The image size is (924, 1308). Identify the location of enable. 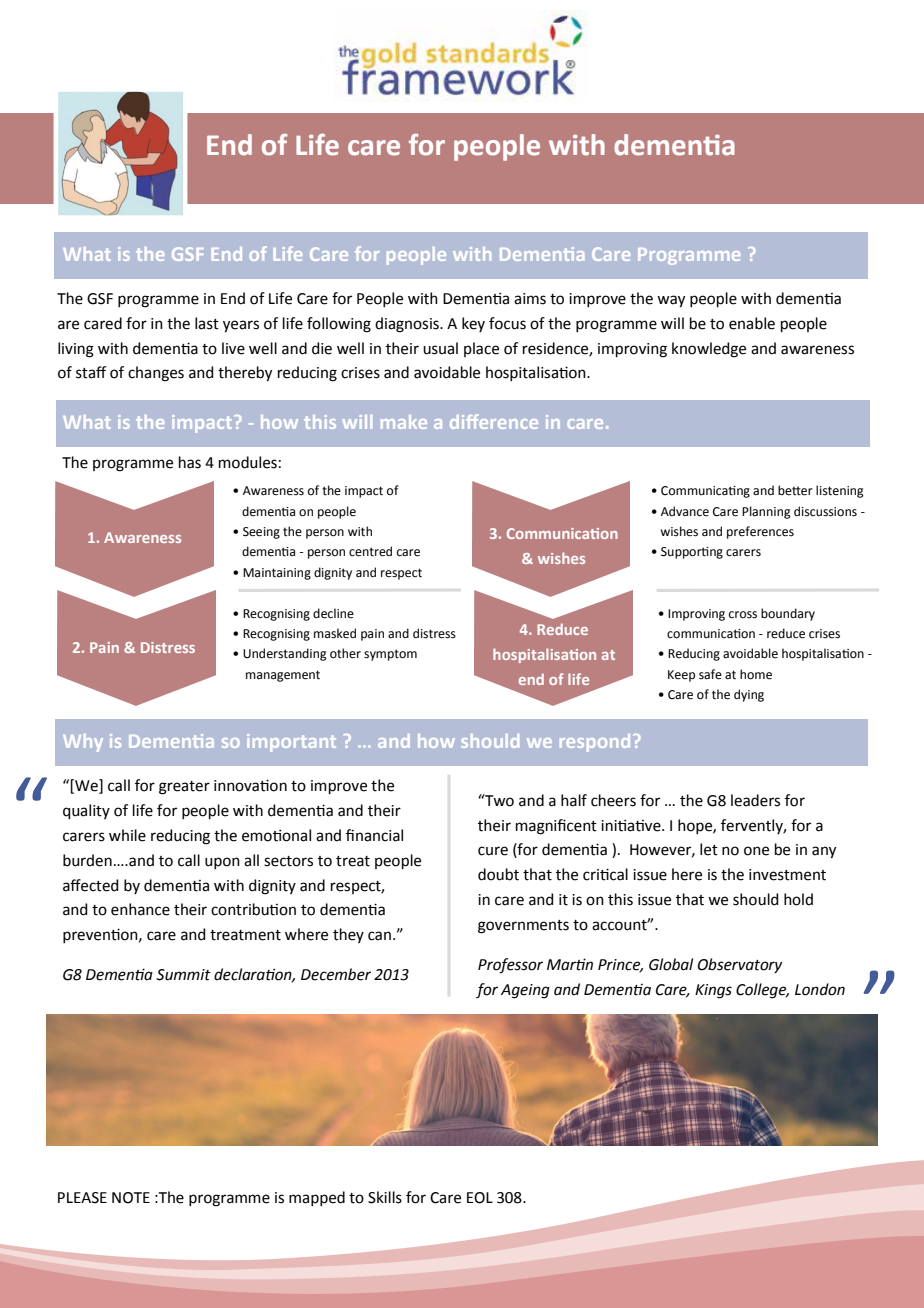
(752, 323).
